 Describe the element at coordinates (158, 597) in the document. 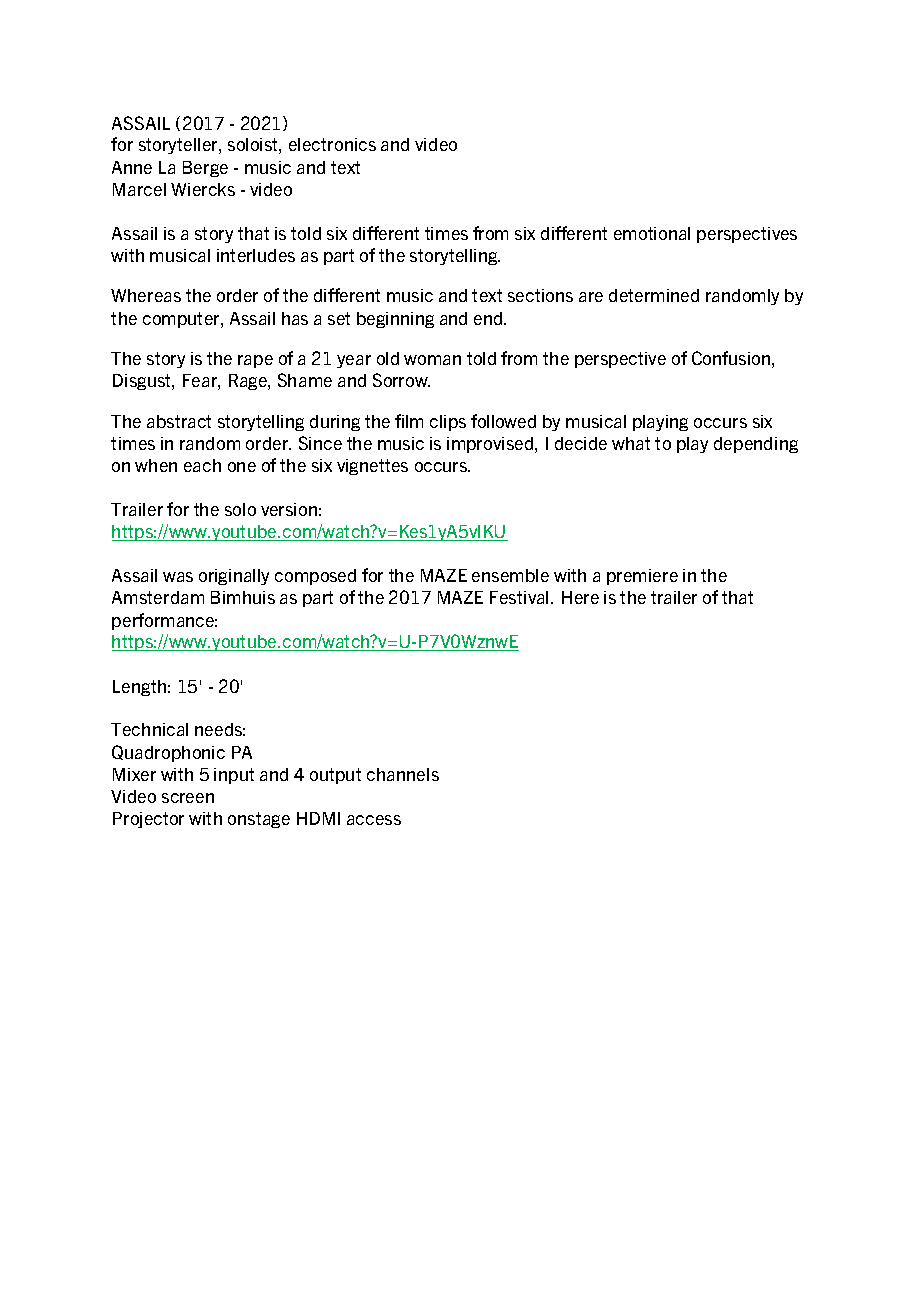

I see `Amsterdam` at that location.
